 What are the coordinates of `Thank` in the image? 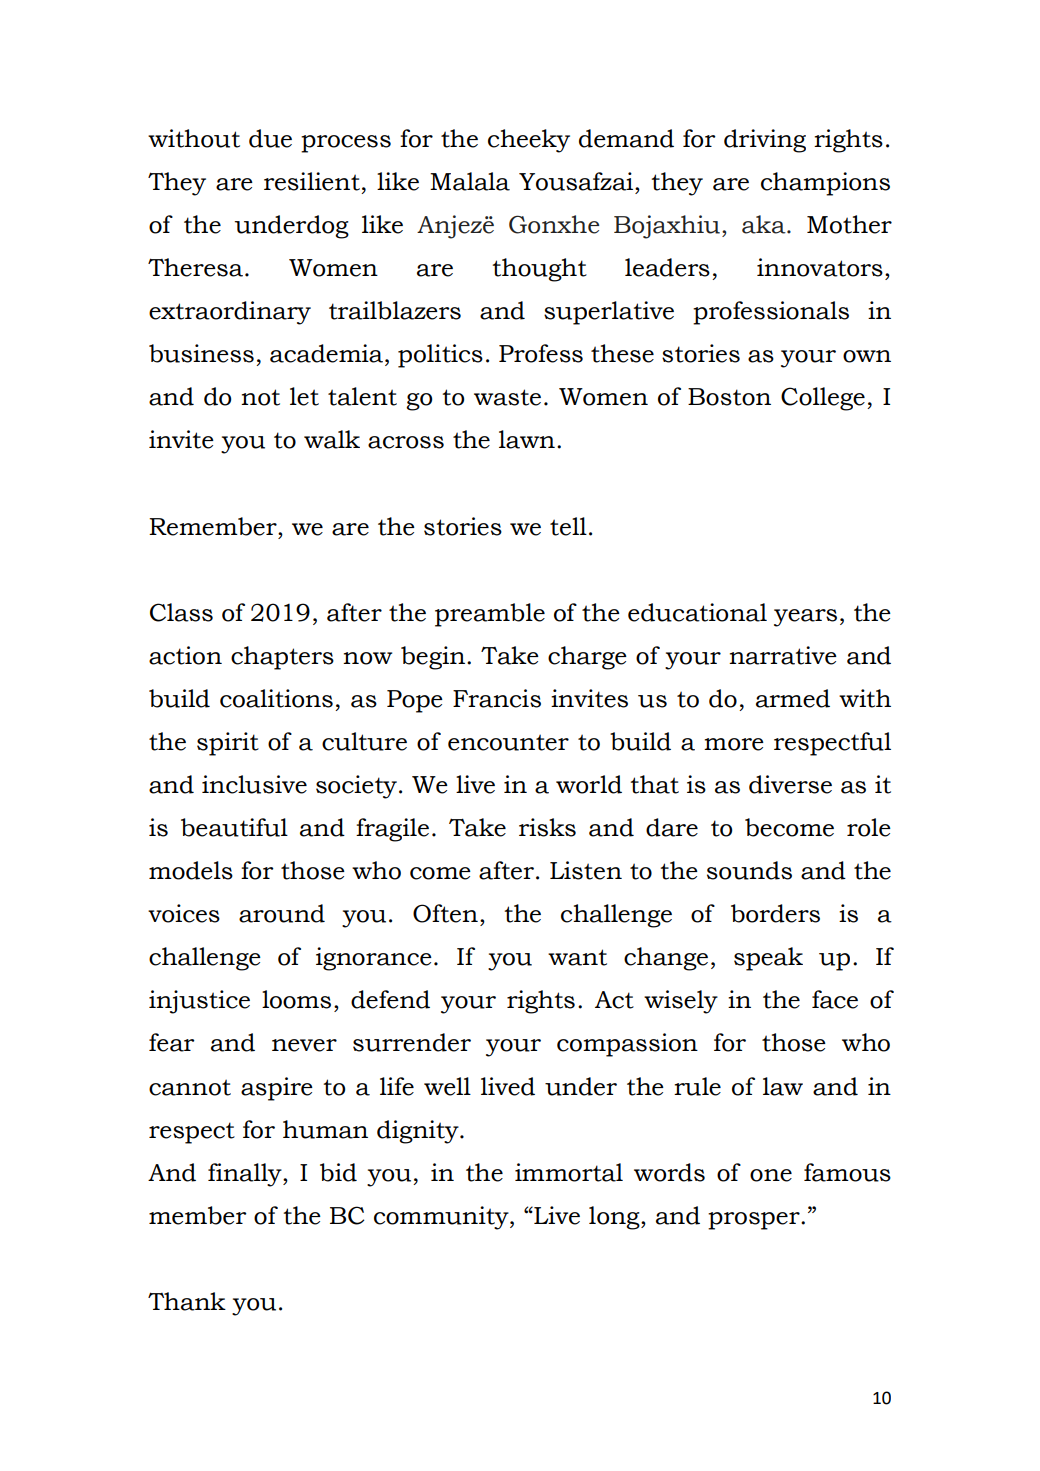 It's located at (187, 1301).
